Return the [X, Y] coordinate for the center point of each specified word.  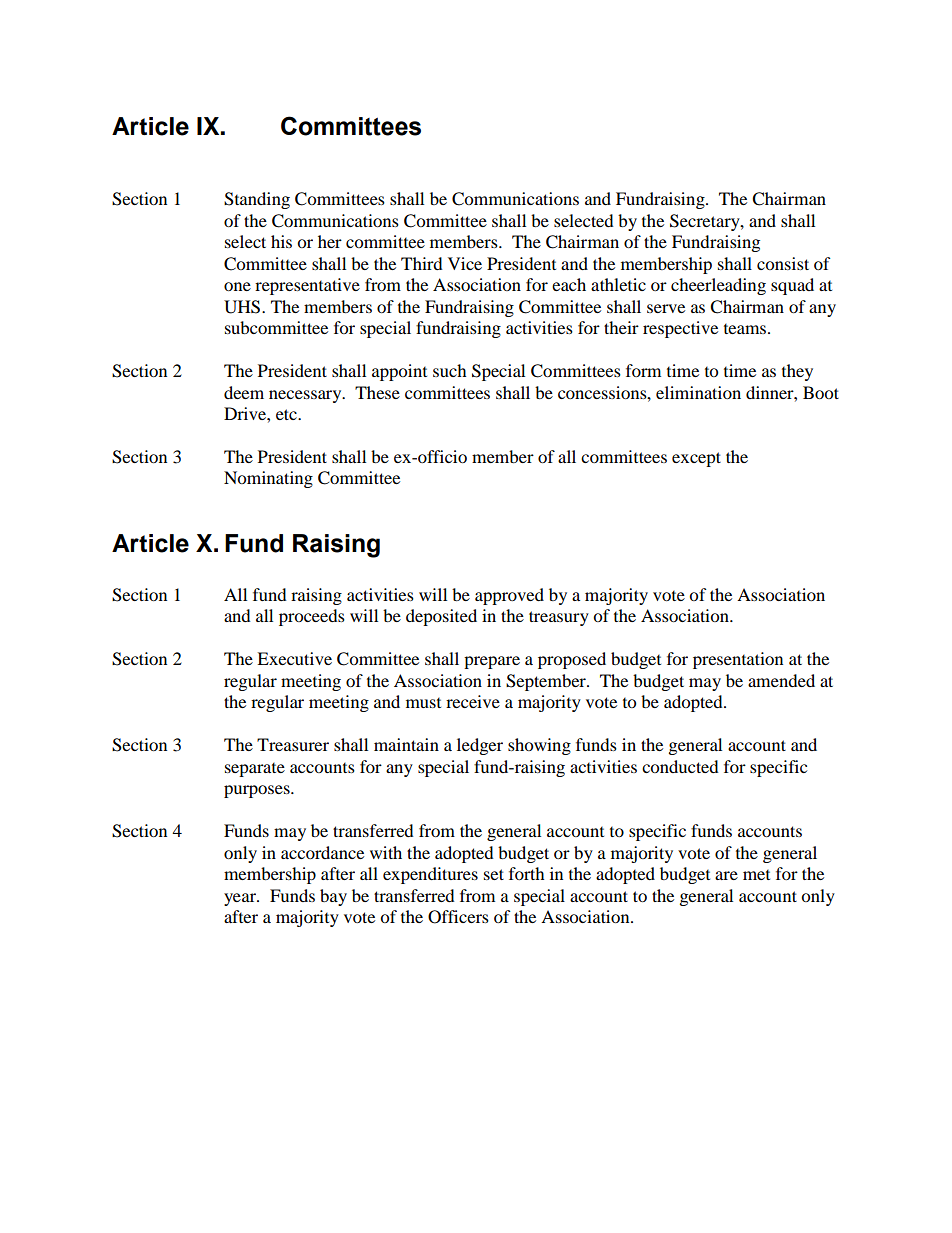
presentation [738, 660]
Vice [465, 263]
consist [783, 263]
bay [333, 897]
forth [527, 873]
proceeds [312, 617]
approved [509, 596]
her [330, 241]
